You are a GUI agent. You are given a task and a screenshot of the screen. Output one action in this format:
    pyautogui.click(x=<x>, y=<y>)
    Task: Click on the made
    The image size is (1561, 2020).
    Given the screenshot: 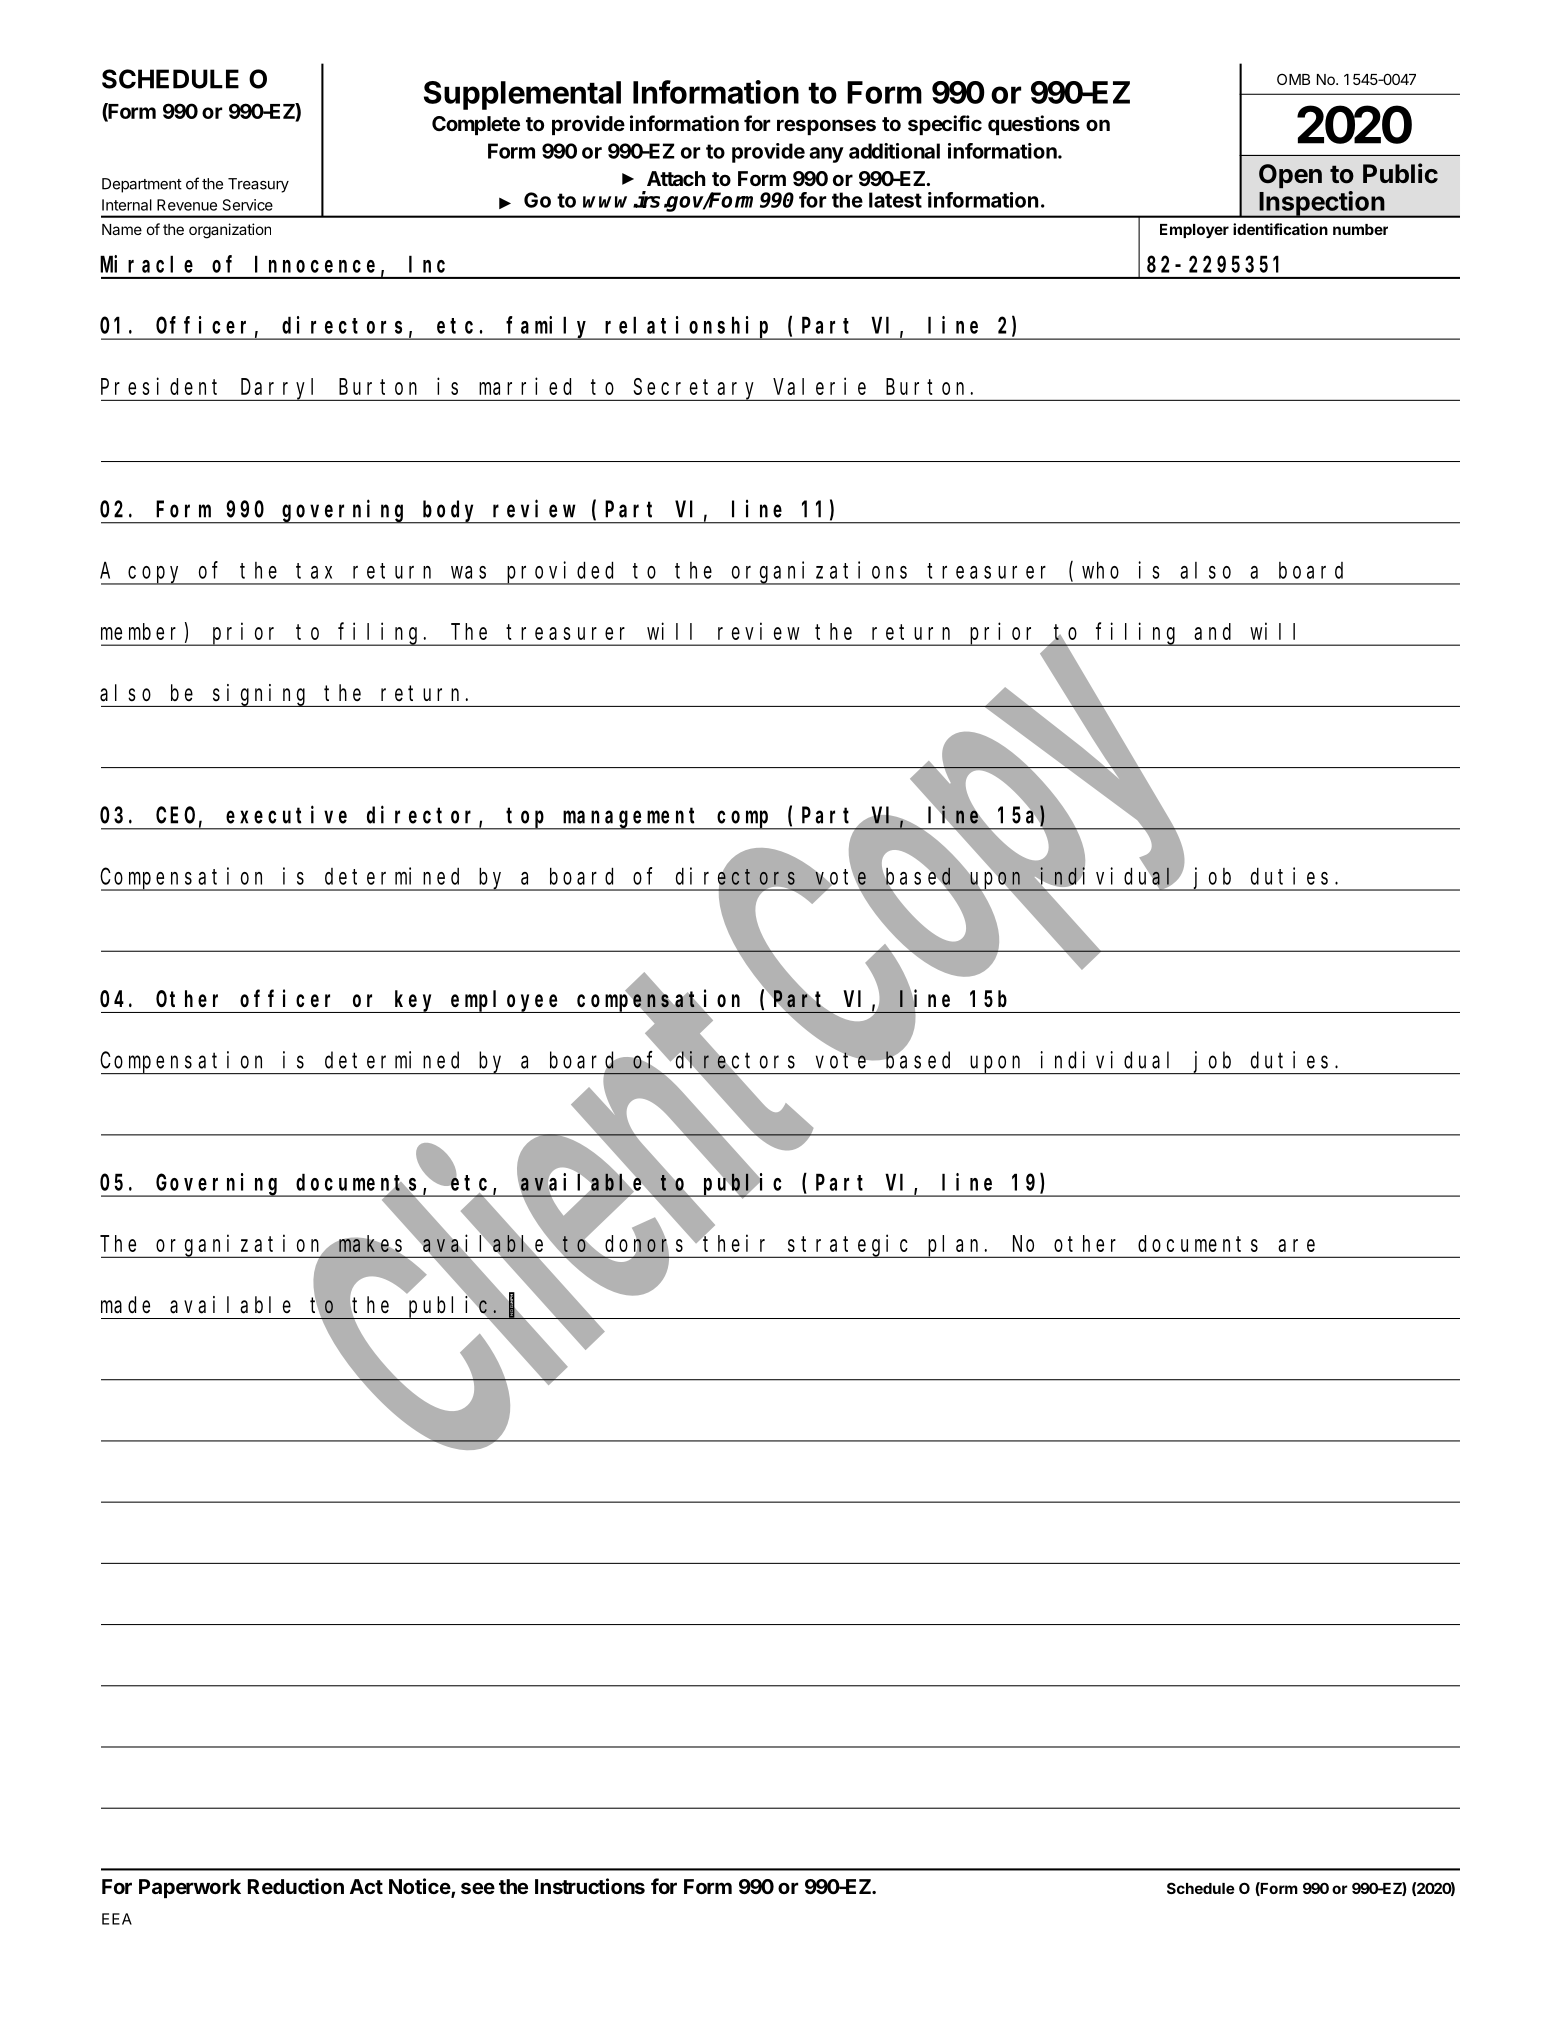 What is the action you would take?
    pyautogui.click(x=125, y=1305)
